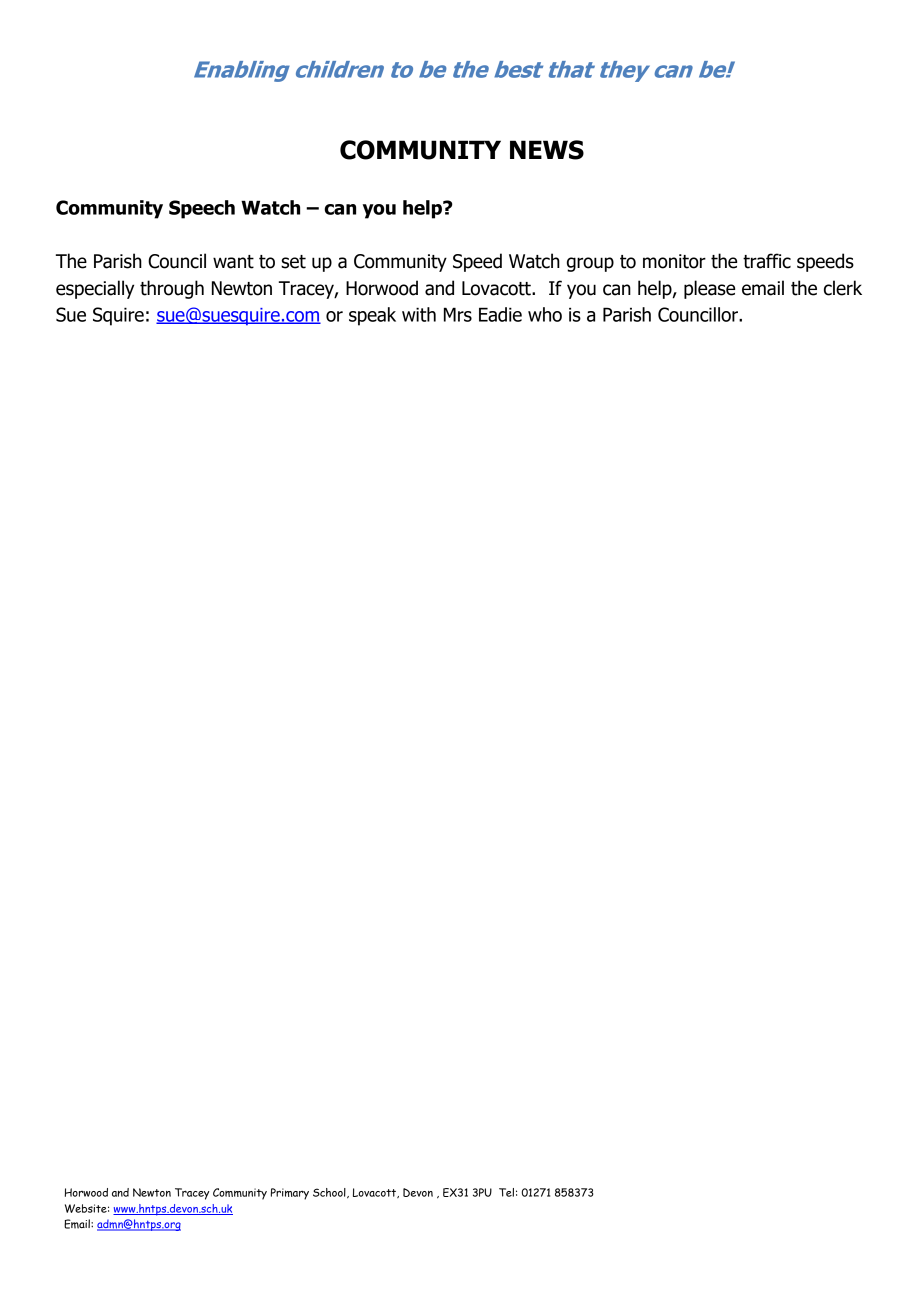 This screenshot has height=1308, width=924. Describe the element at coordinates (547, 150) in the screenshot. I see `NEWS` at that location.
